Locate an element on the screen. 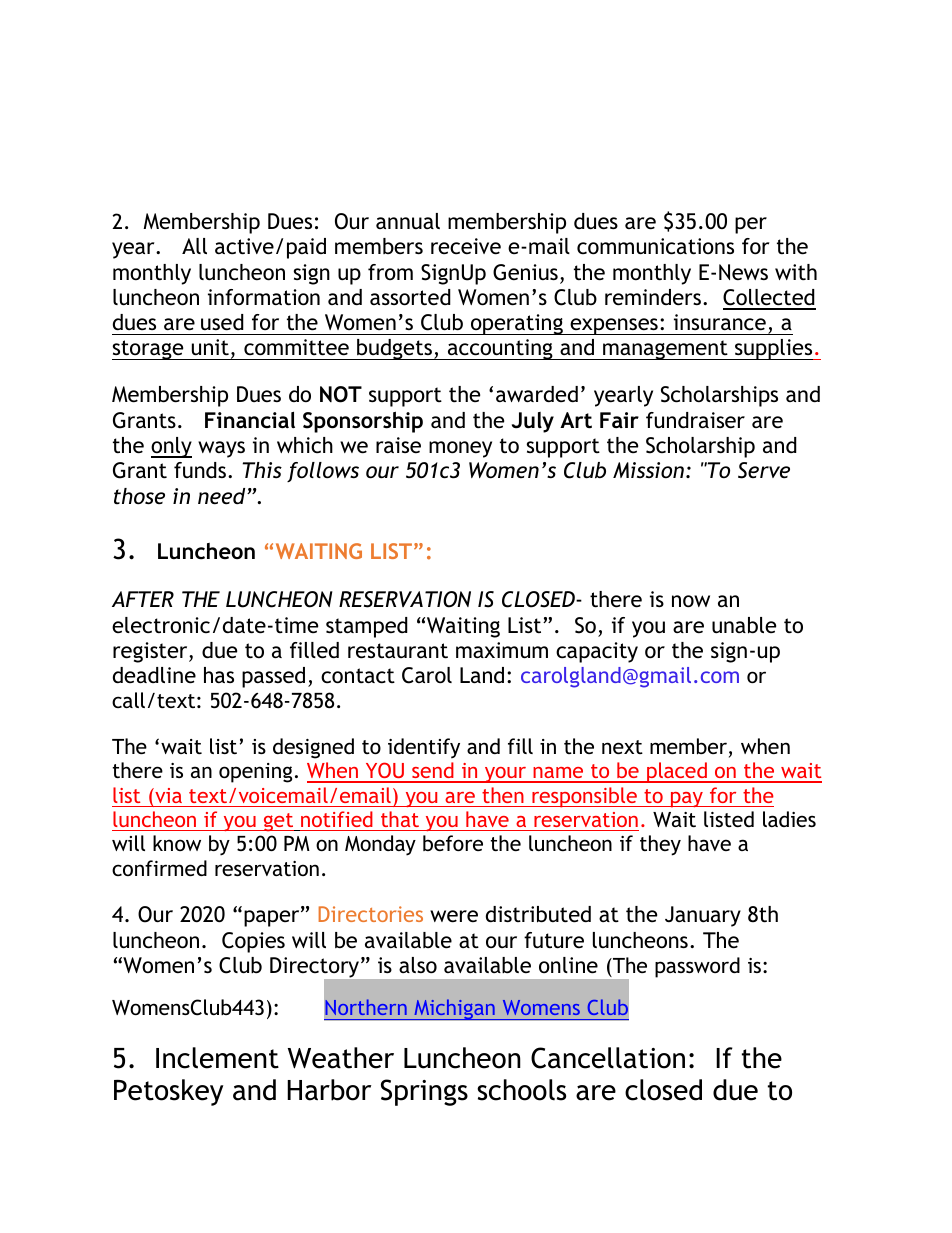 Image resolution: width=952 pixels, height=1233 pixels. Inclement is located at coordinates (217, 1058).
